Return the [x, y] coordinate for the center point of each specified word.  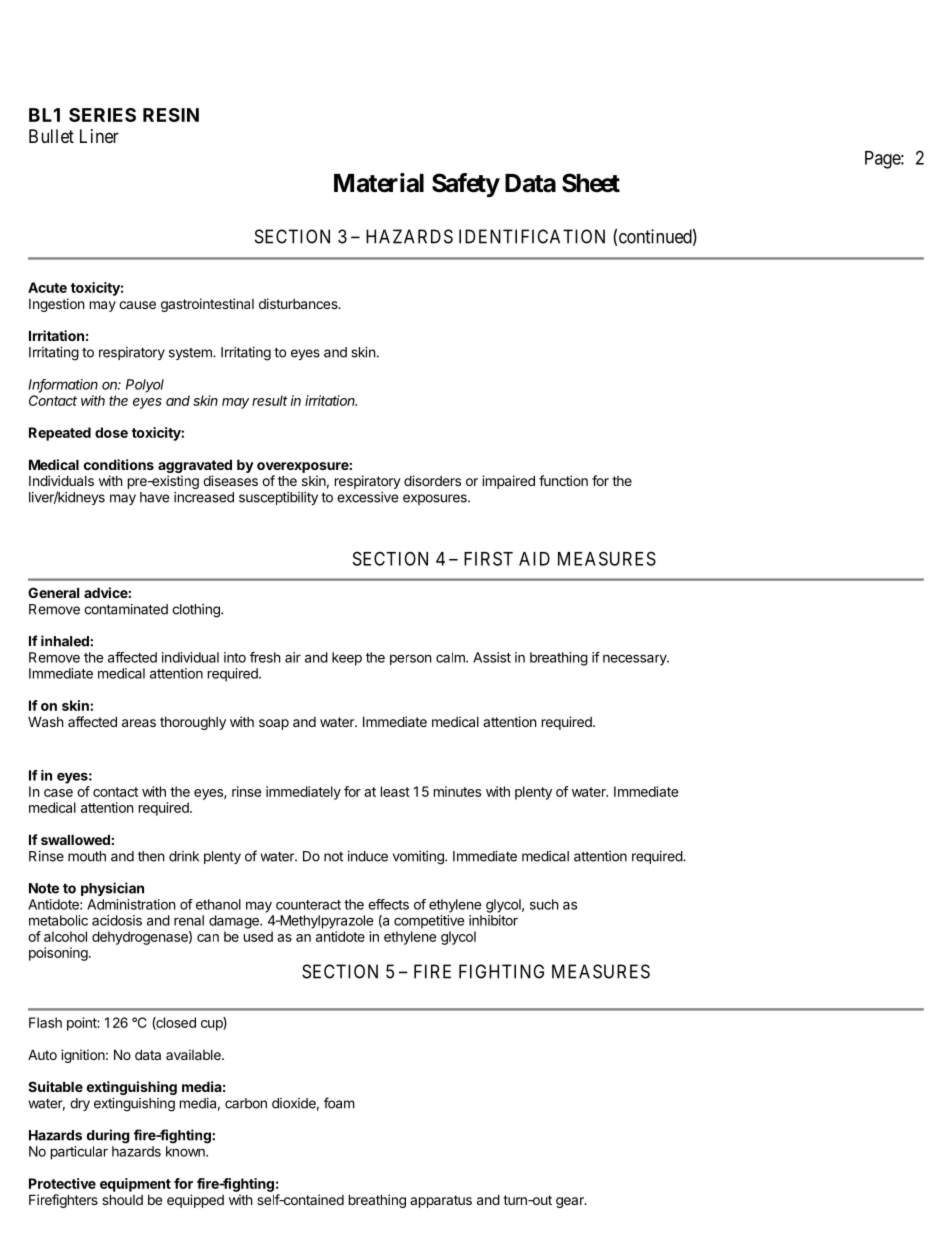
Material [379, 183]
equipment [135, 1185]
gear [571, 1202]
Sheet [591, 183]
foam [339, 1103]
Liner [99, 136]
